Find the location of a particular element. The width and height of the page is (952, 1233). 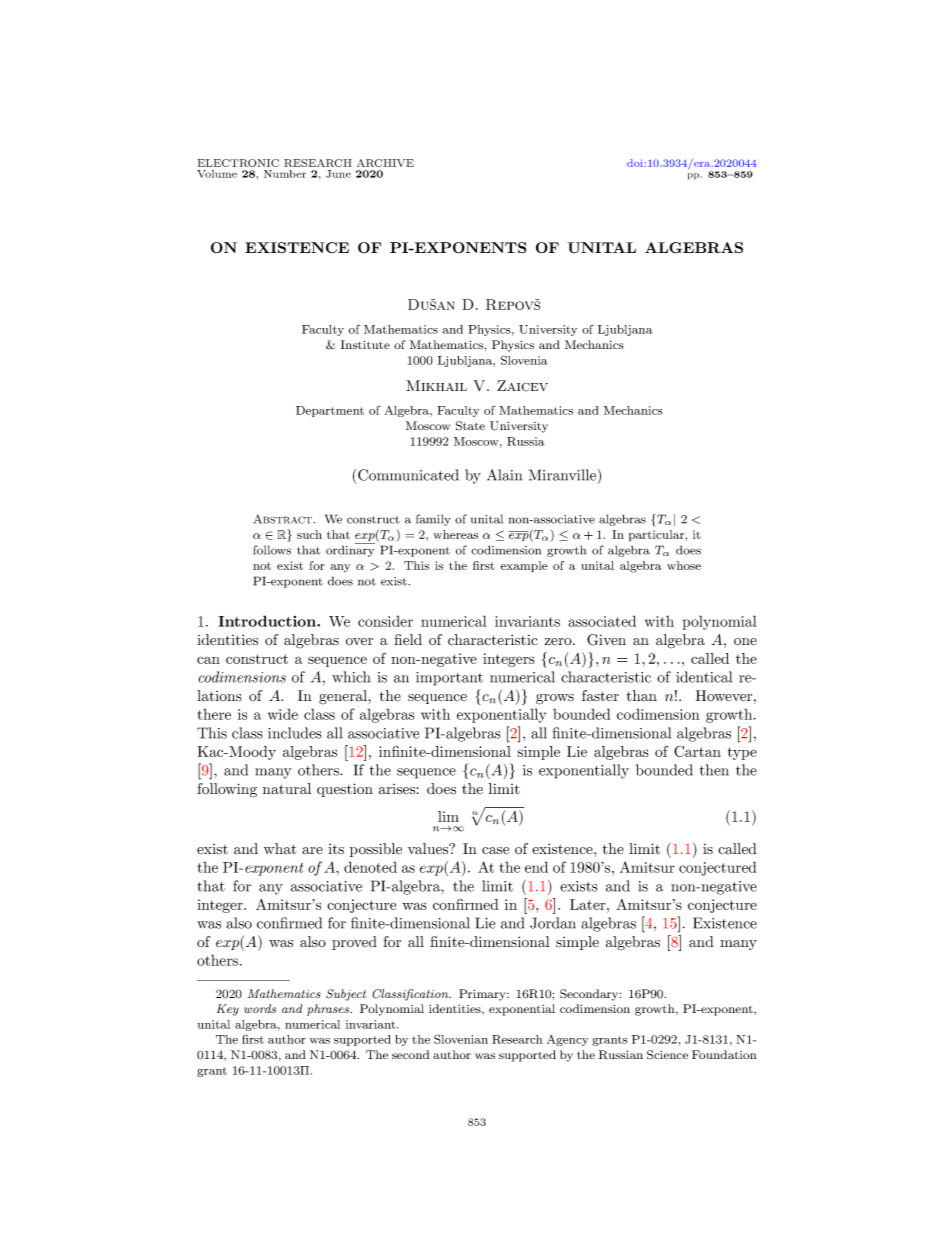

whose is located at coordinates (684, 565).
